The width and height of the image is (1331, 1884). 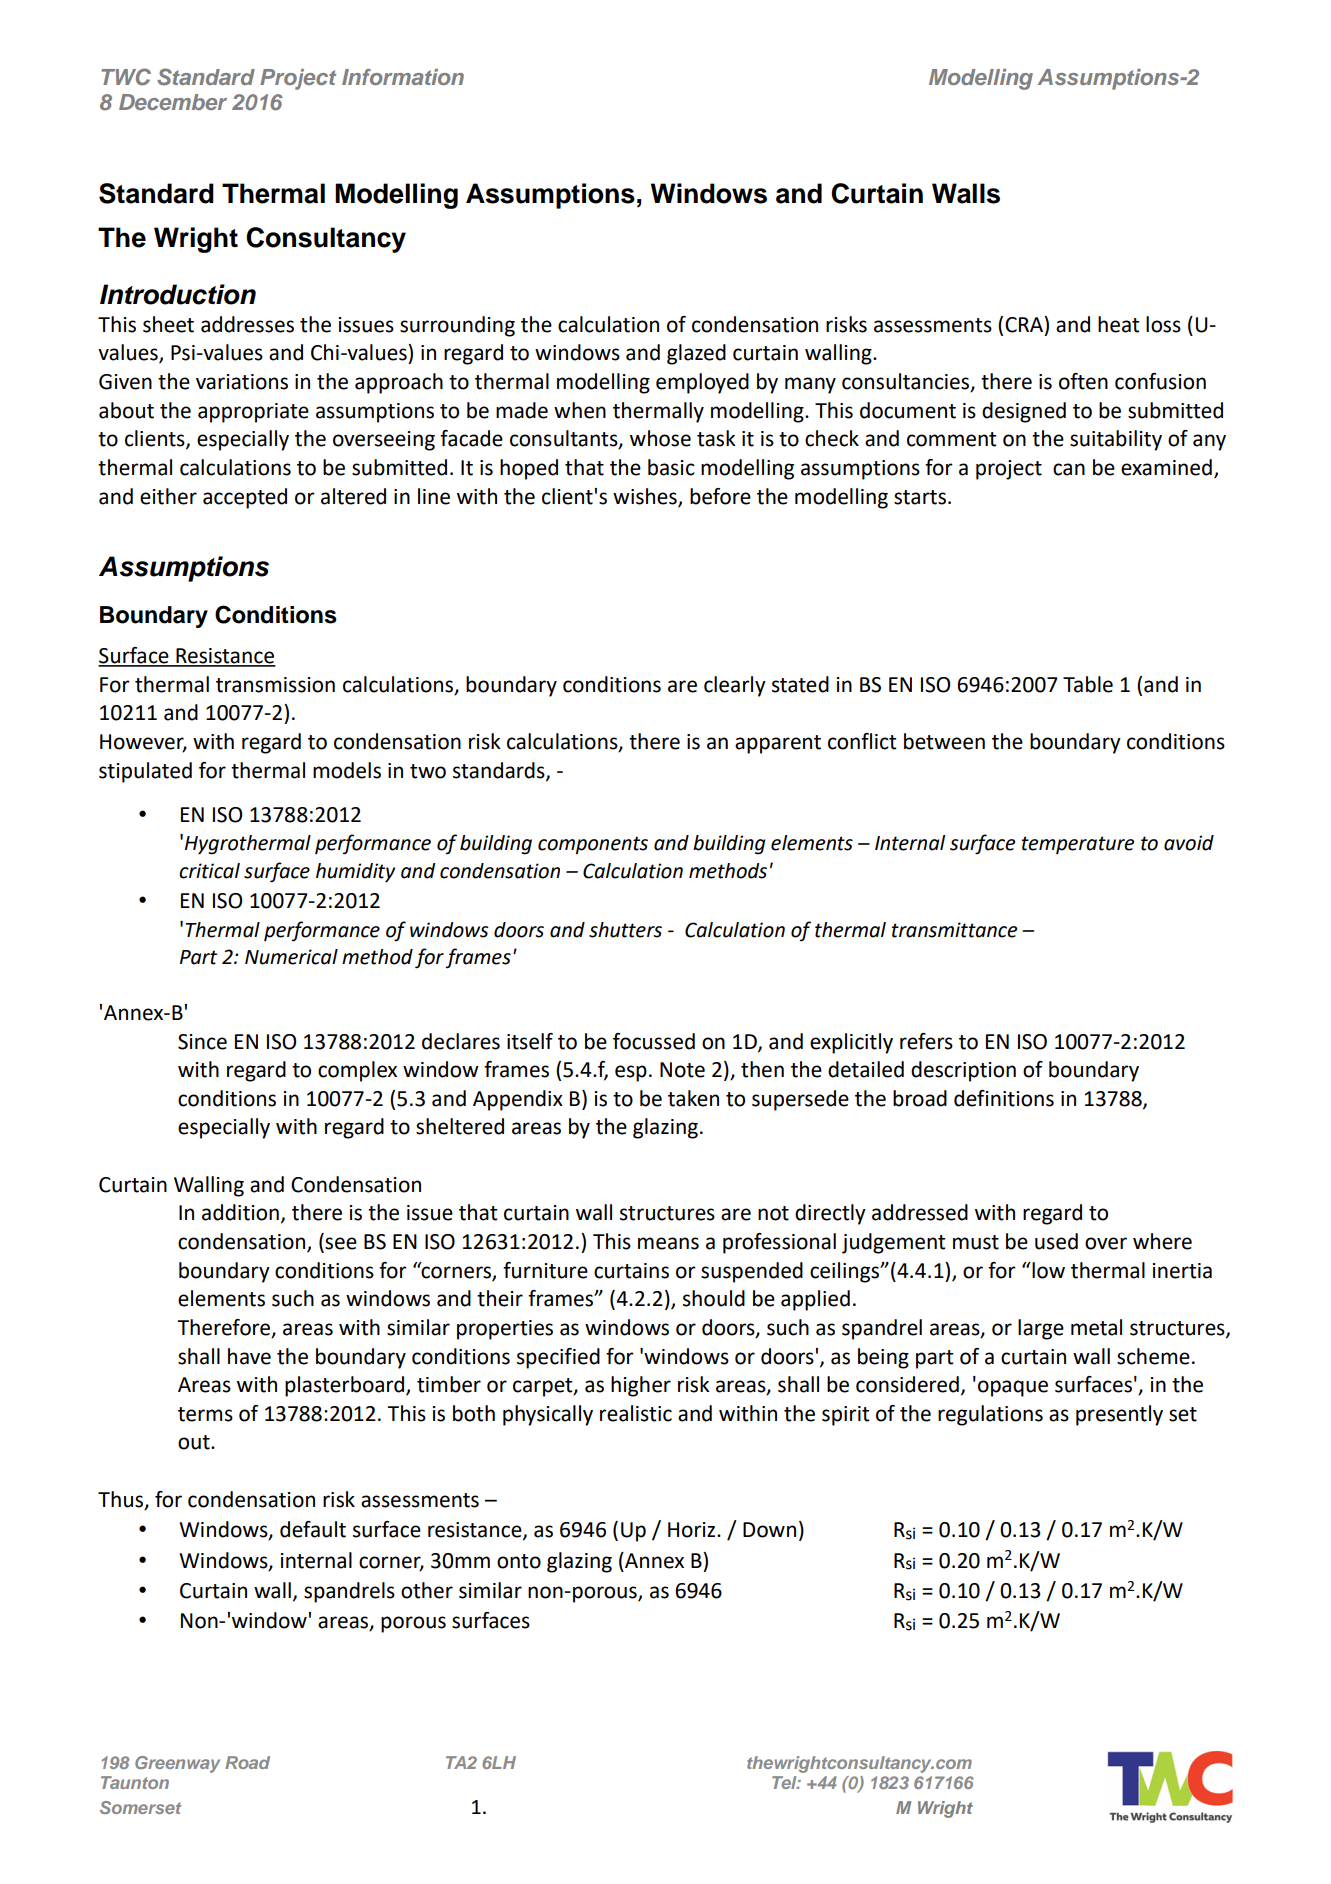 I want to click on transmittance, so click(x=954, y=930).
